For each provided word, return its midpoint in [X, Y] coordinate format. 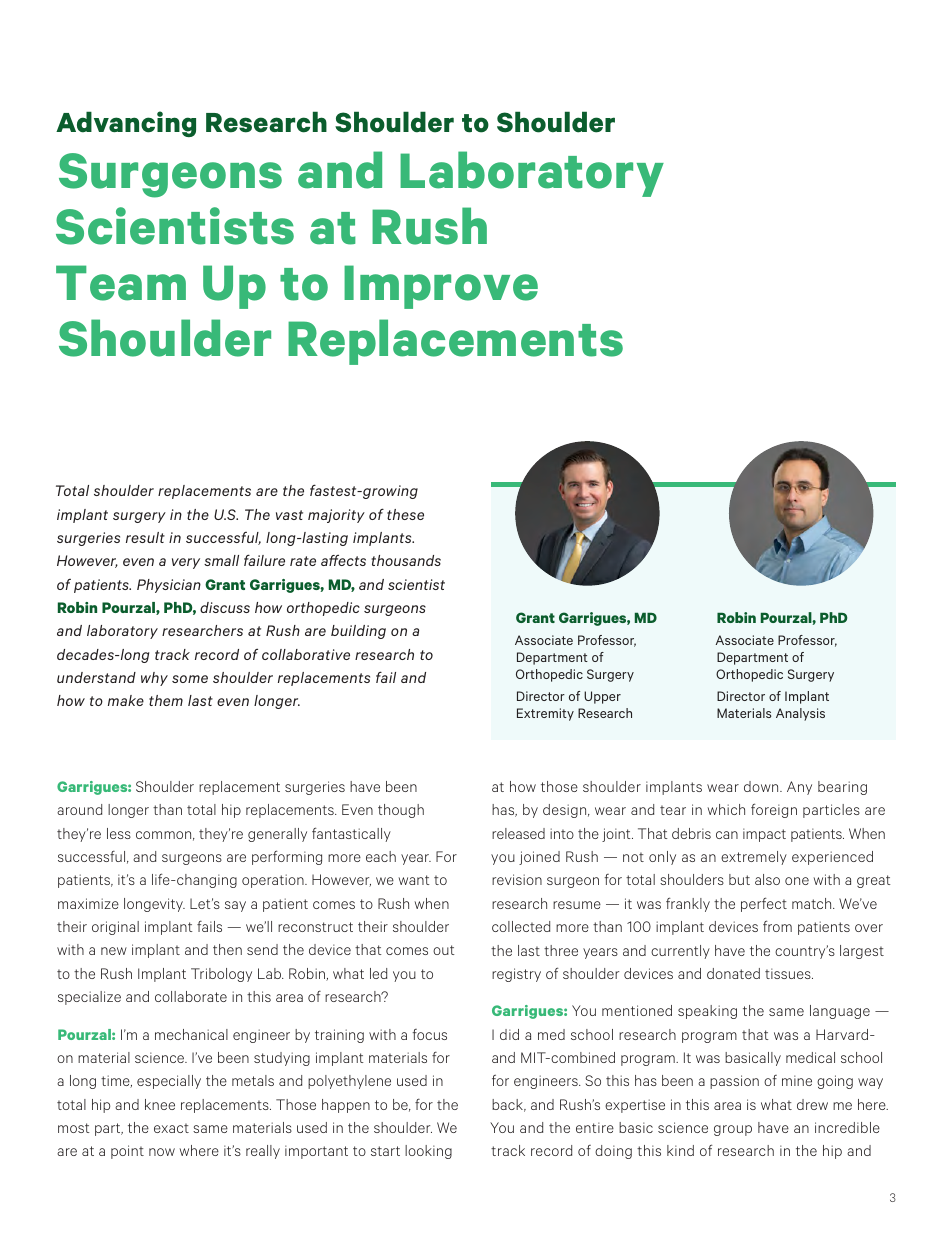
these [405, 514]
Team [121, 283]
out [444, 950]
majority [336, 516]
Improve [441, 287]
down [762, 786]
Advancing [126, 124]
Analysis [800, 714]
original [115, 928]
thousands [406, 560]
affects [343, 560]
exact [171, 1128]
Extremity [545, 714]
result [145, 537]
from [777, 926]
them [166, 700]
